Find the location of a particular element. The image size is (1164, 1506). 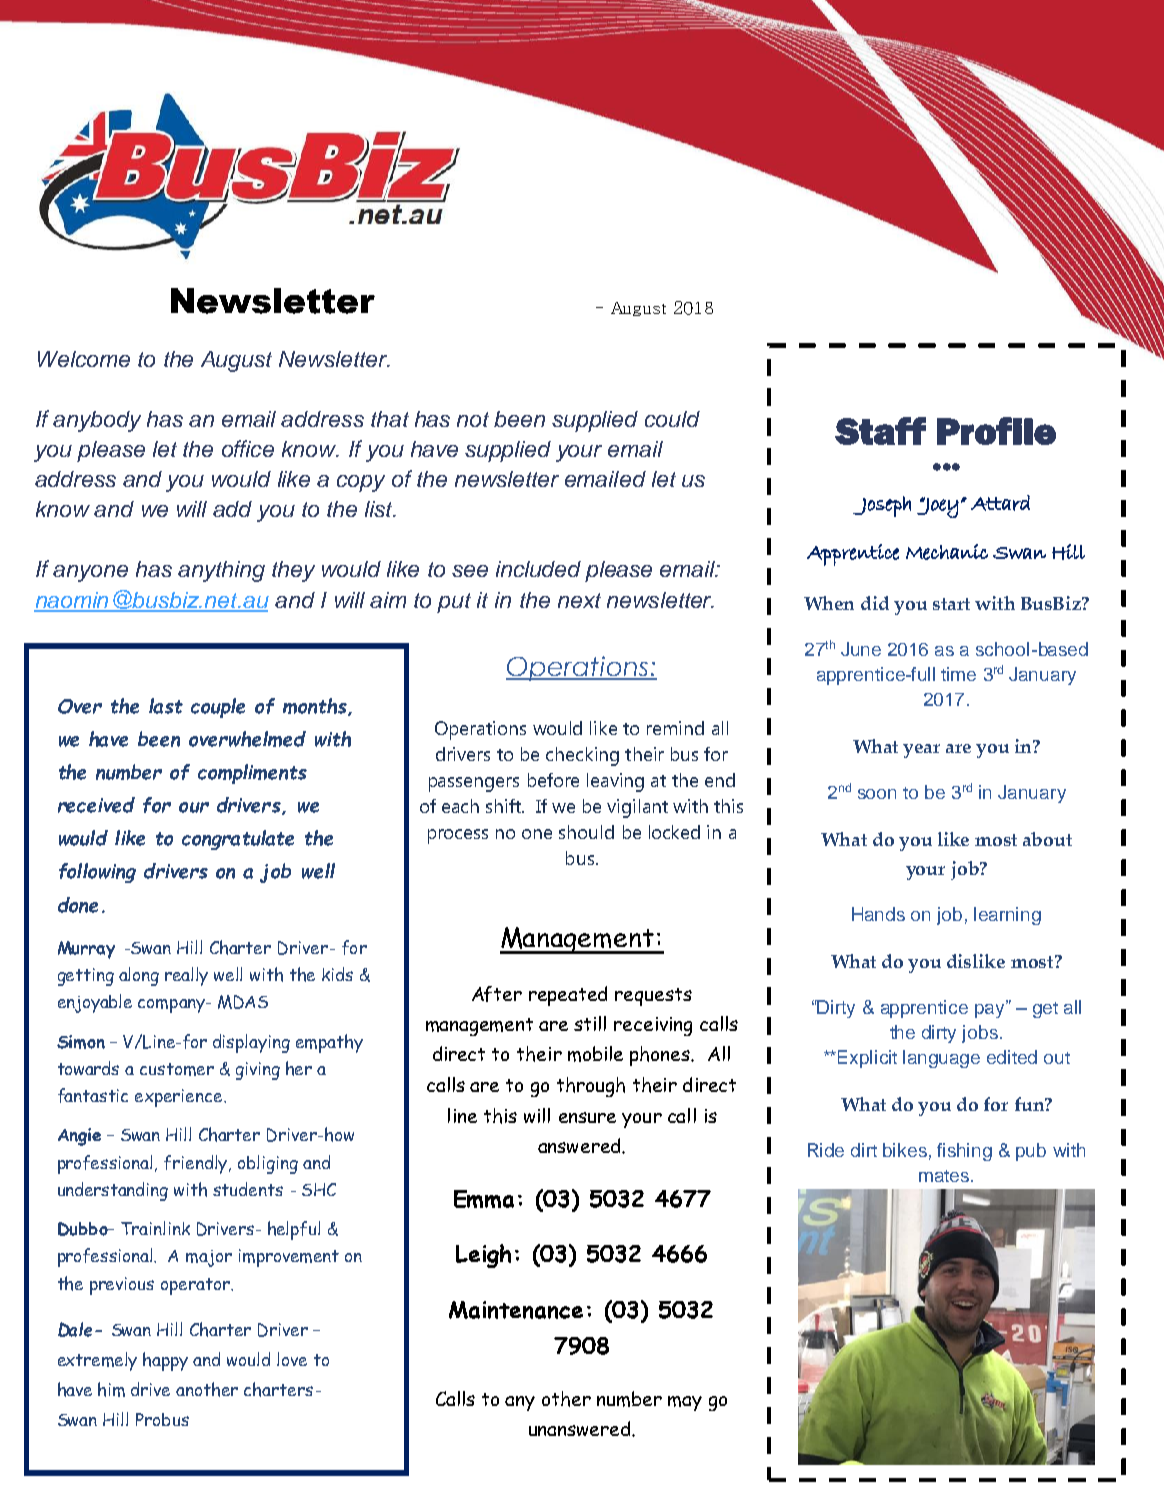

happy is located at coordinates (165, 1361).
